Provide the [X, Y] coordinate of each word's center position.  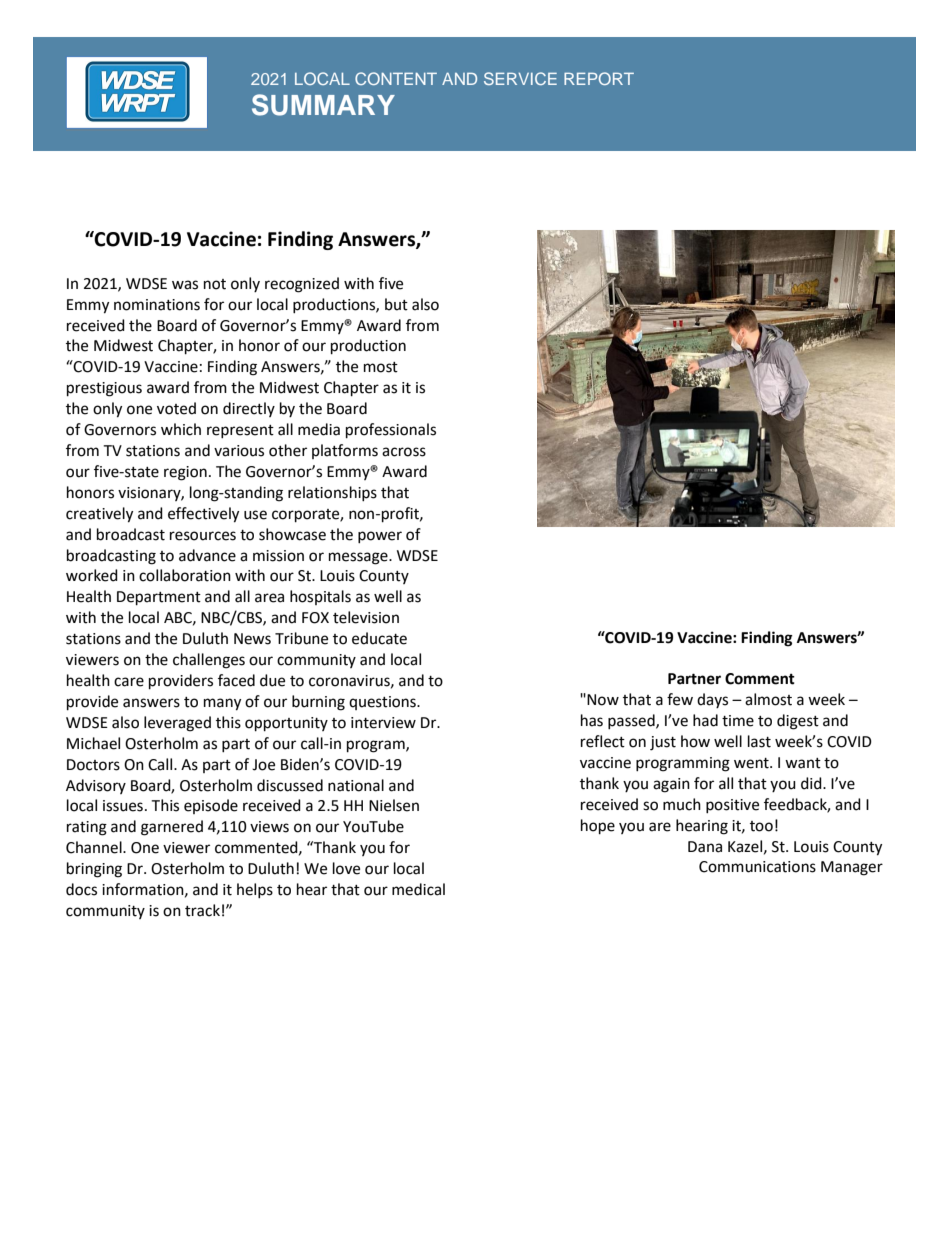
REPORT [599, 78]
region [185, 473]
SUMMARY [323, 105]
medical [418, 889]
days [712, 700]
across [404, 452]
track [202, 910]
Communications [757, 867]
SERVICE [520, 78]
